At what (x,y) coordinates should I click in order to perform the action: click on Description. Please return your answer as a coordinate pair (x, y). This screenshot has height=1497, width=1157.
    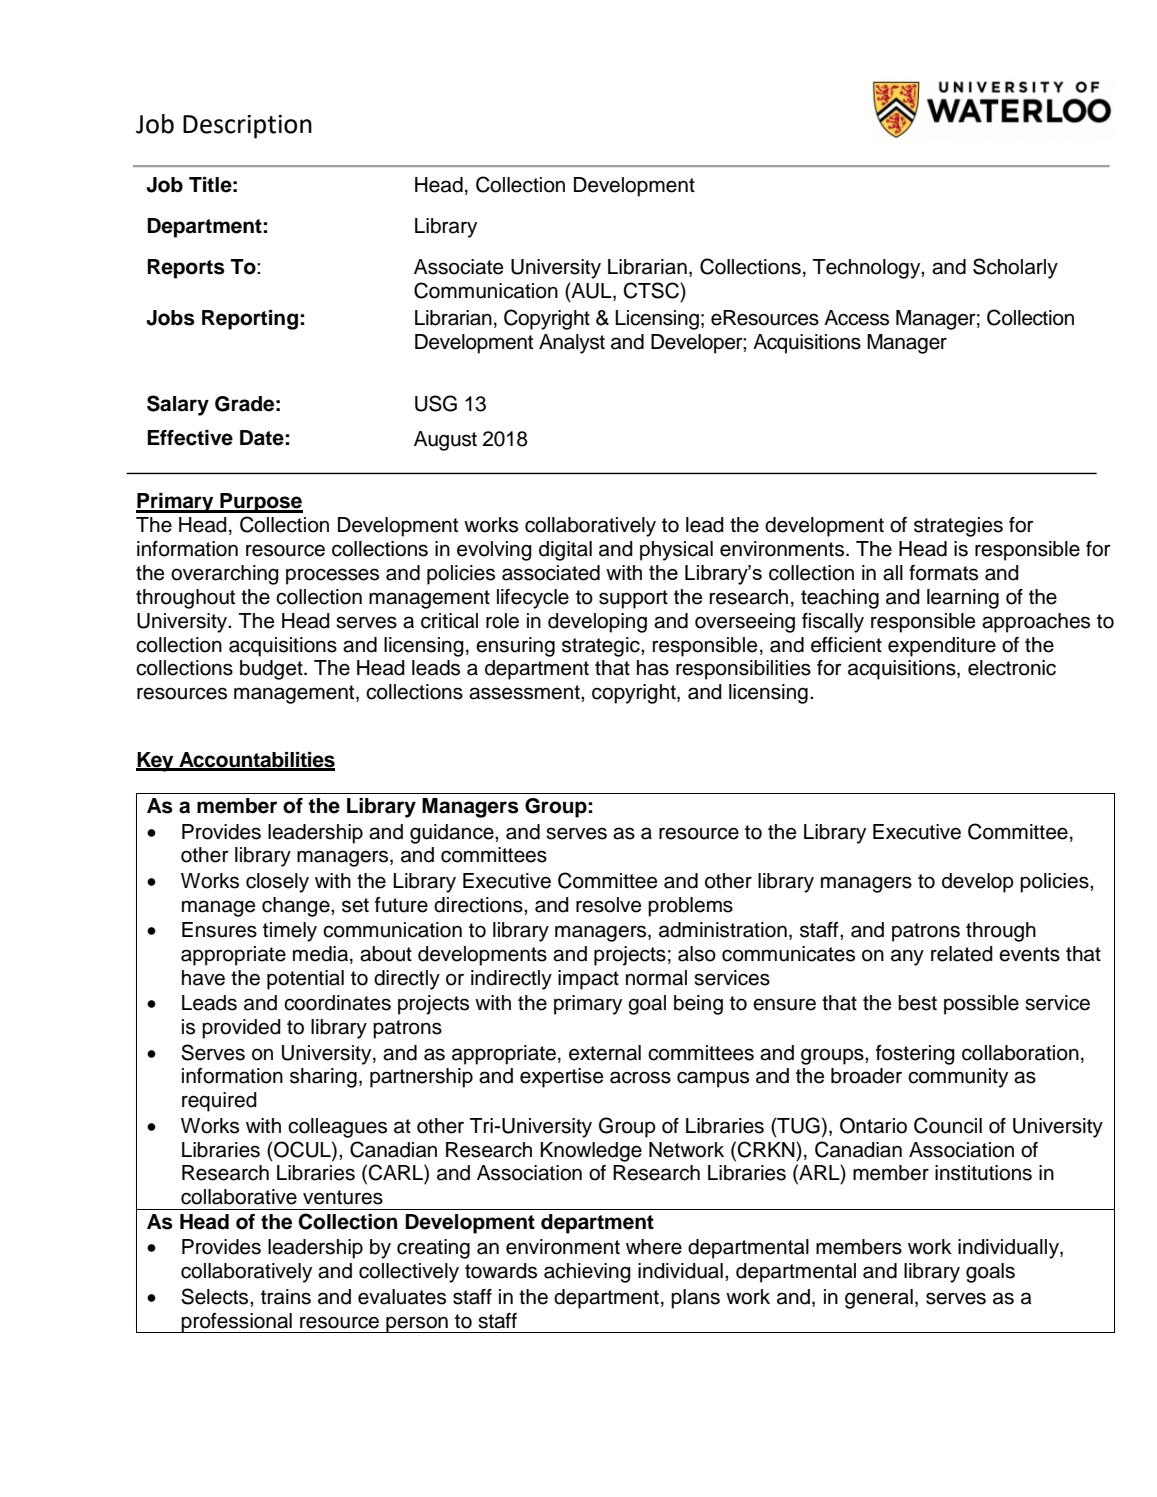
    Looking at the image, I should click on (247, 127).
